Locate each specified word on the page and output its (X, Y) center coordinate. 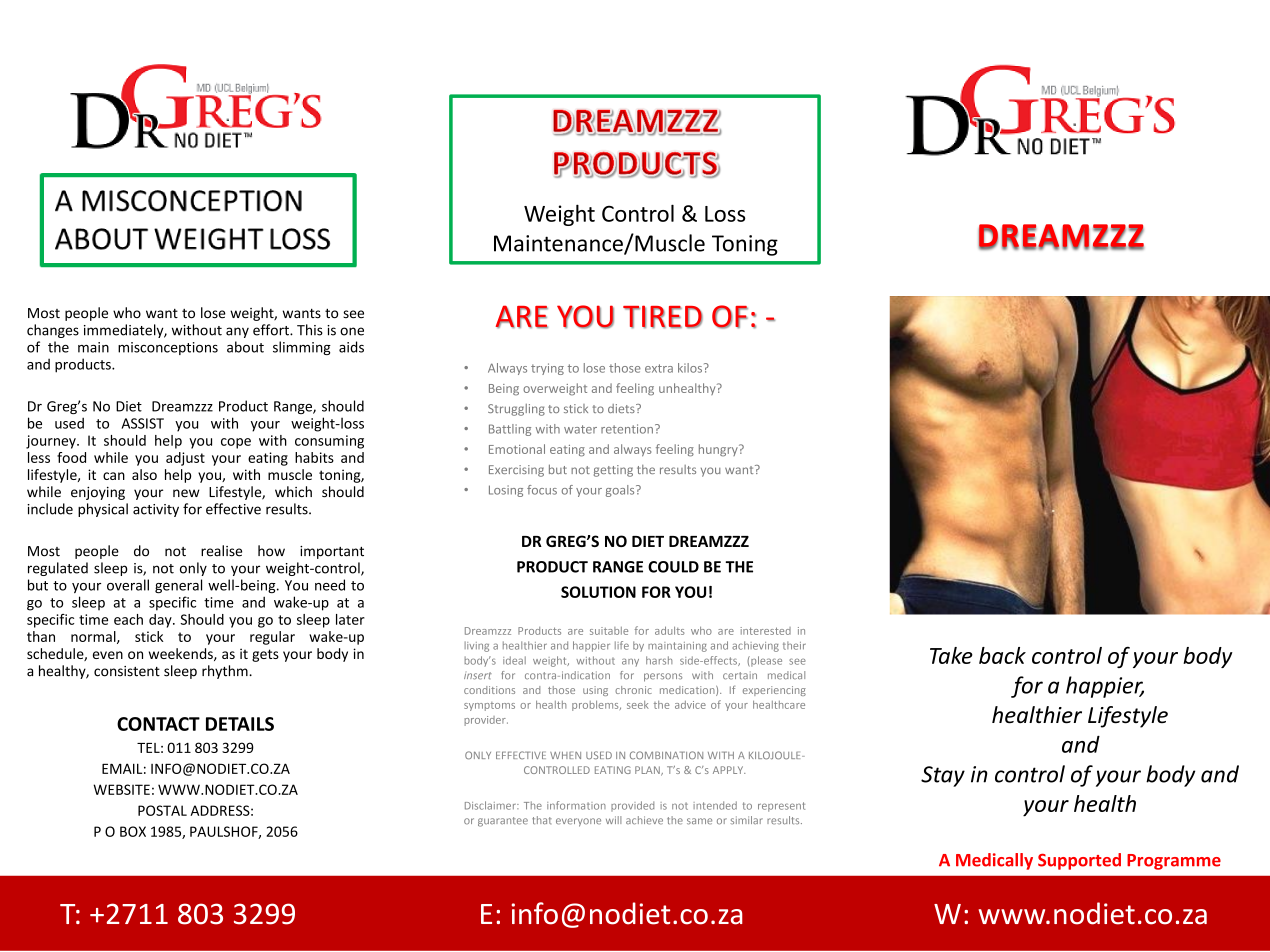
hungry (719, 450)
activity (156, 510)
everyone (578, 822)
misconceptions (168, 348)
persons (663, 677)
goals (621, 491)
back (1002, 655)
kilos (691, 368)
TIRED (663, 317)
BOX (133, 831)
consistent (127, 671)
